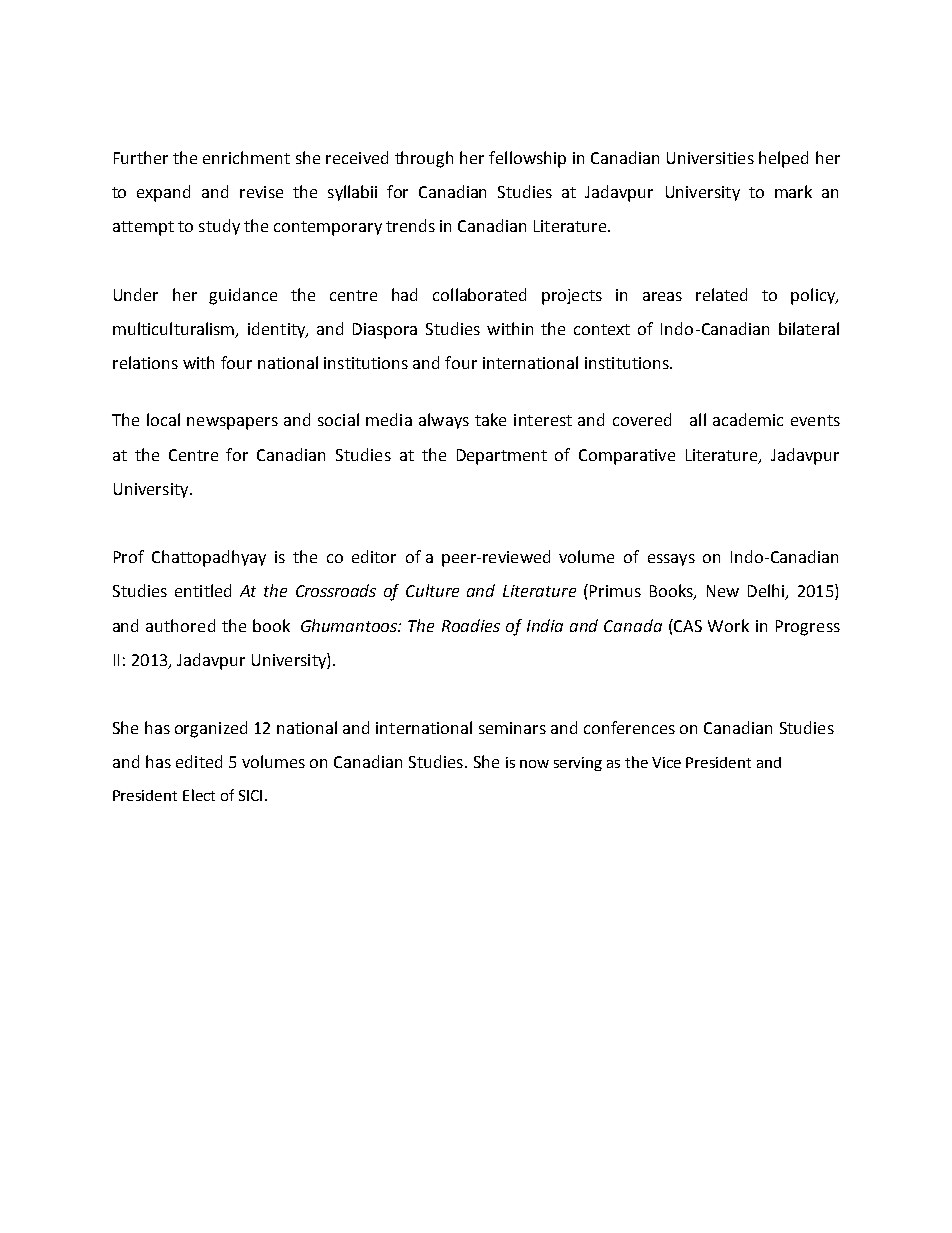 The height and width of the screenshot is (1233, 952). I want to click on Comparative, so click(627, 457).
